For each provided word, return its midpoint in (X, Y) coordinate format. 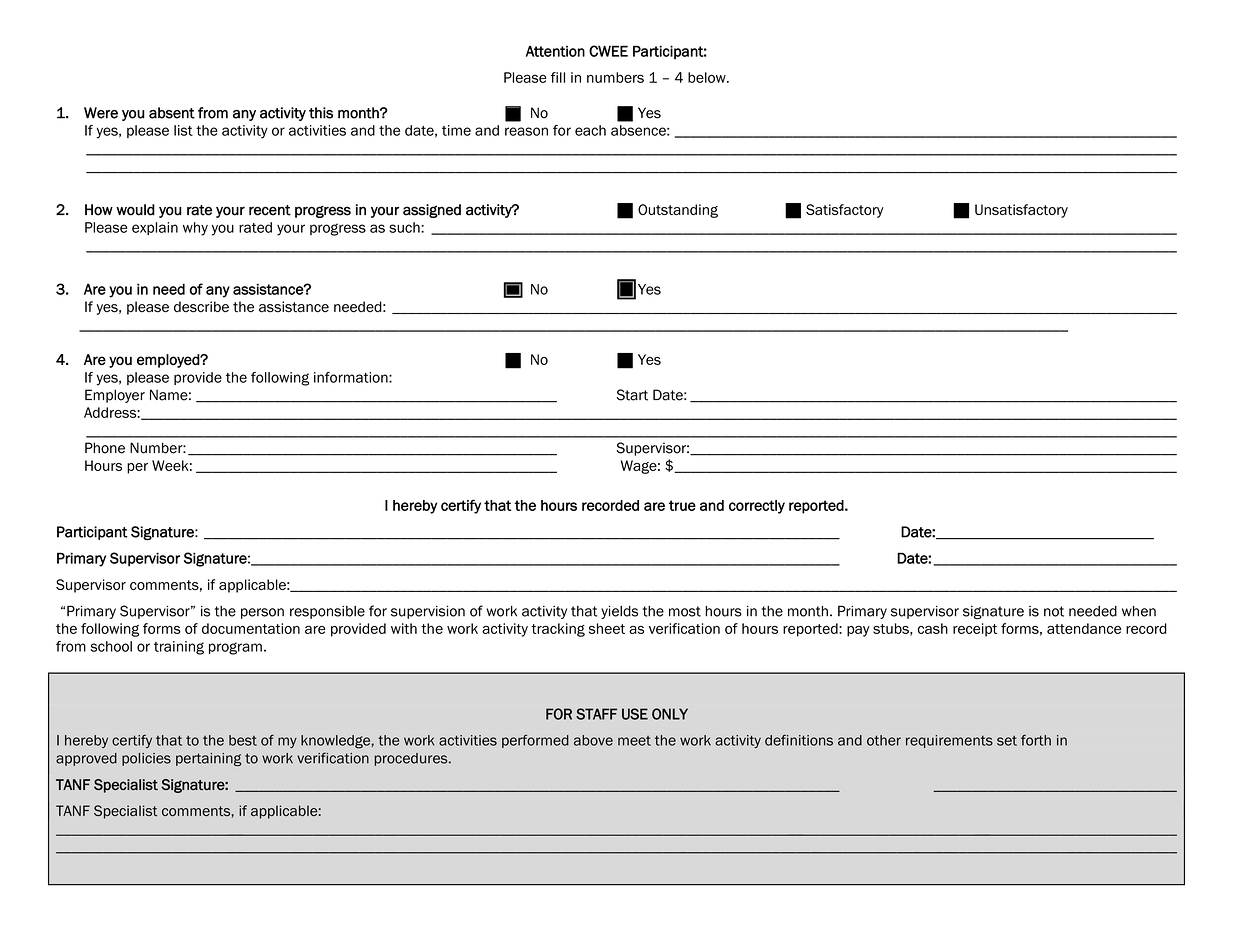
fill (558, 77)
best (243, 740)
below (708, 77)
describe (201, 307)
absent (172, 113)
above (593, 740)
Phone (105, 448)
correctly (757, 507)
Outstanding (678, 211)
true (682, 505)
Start (632, 395)
